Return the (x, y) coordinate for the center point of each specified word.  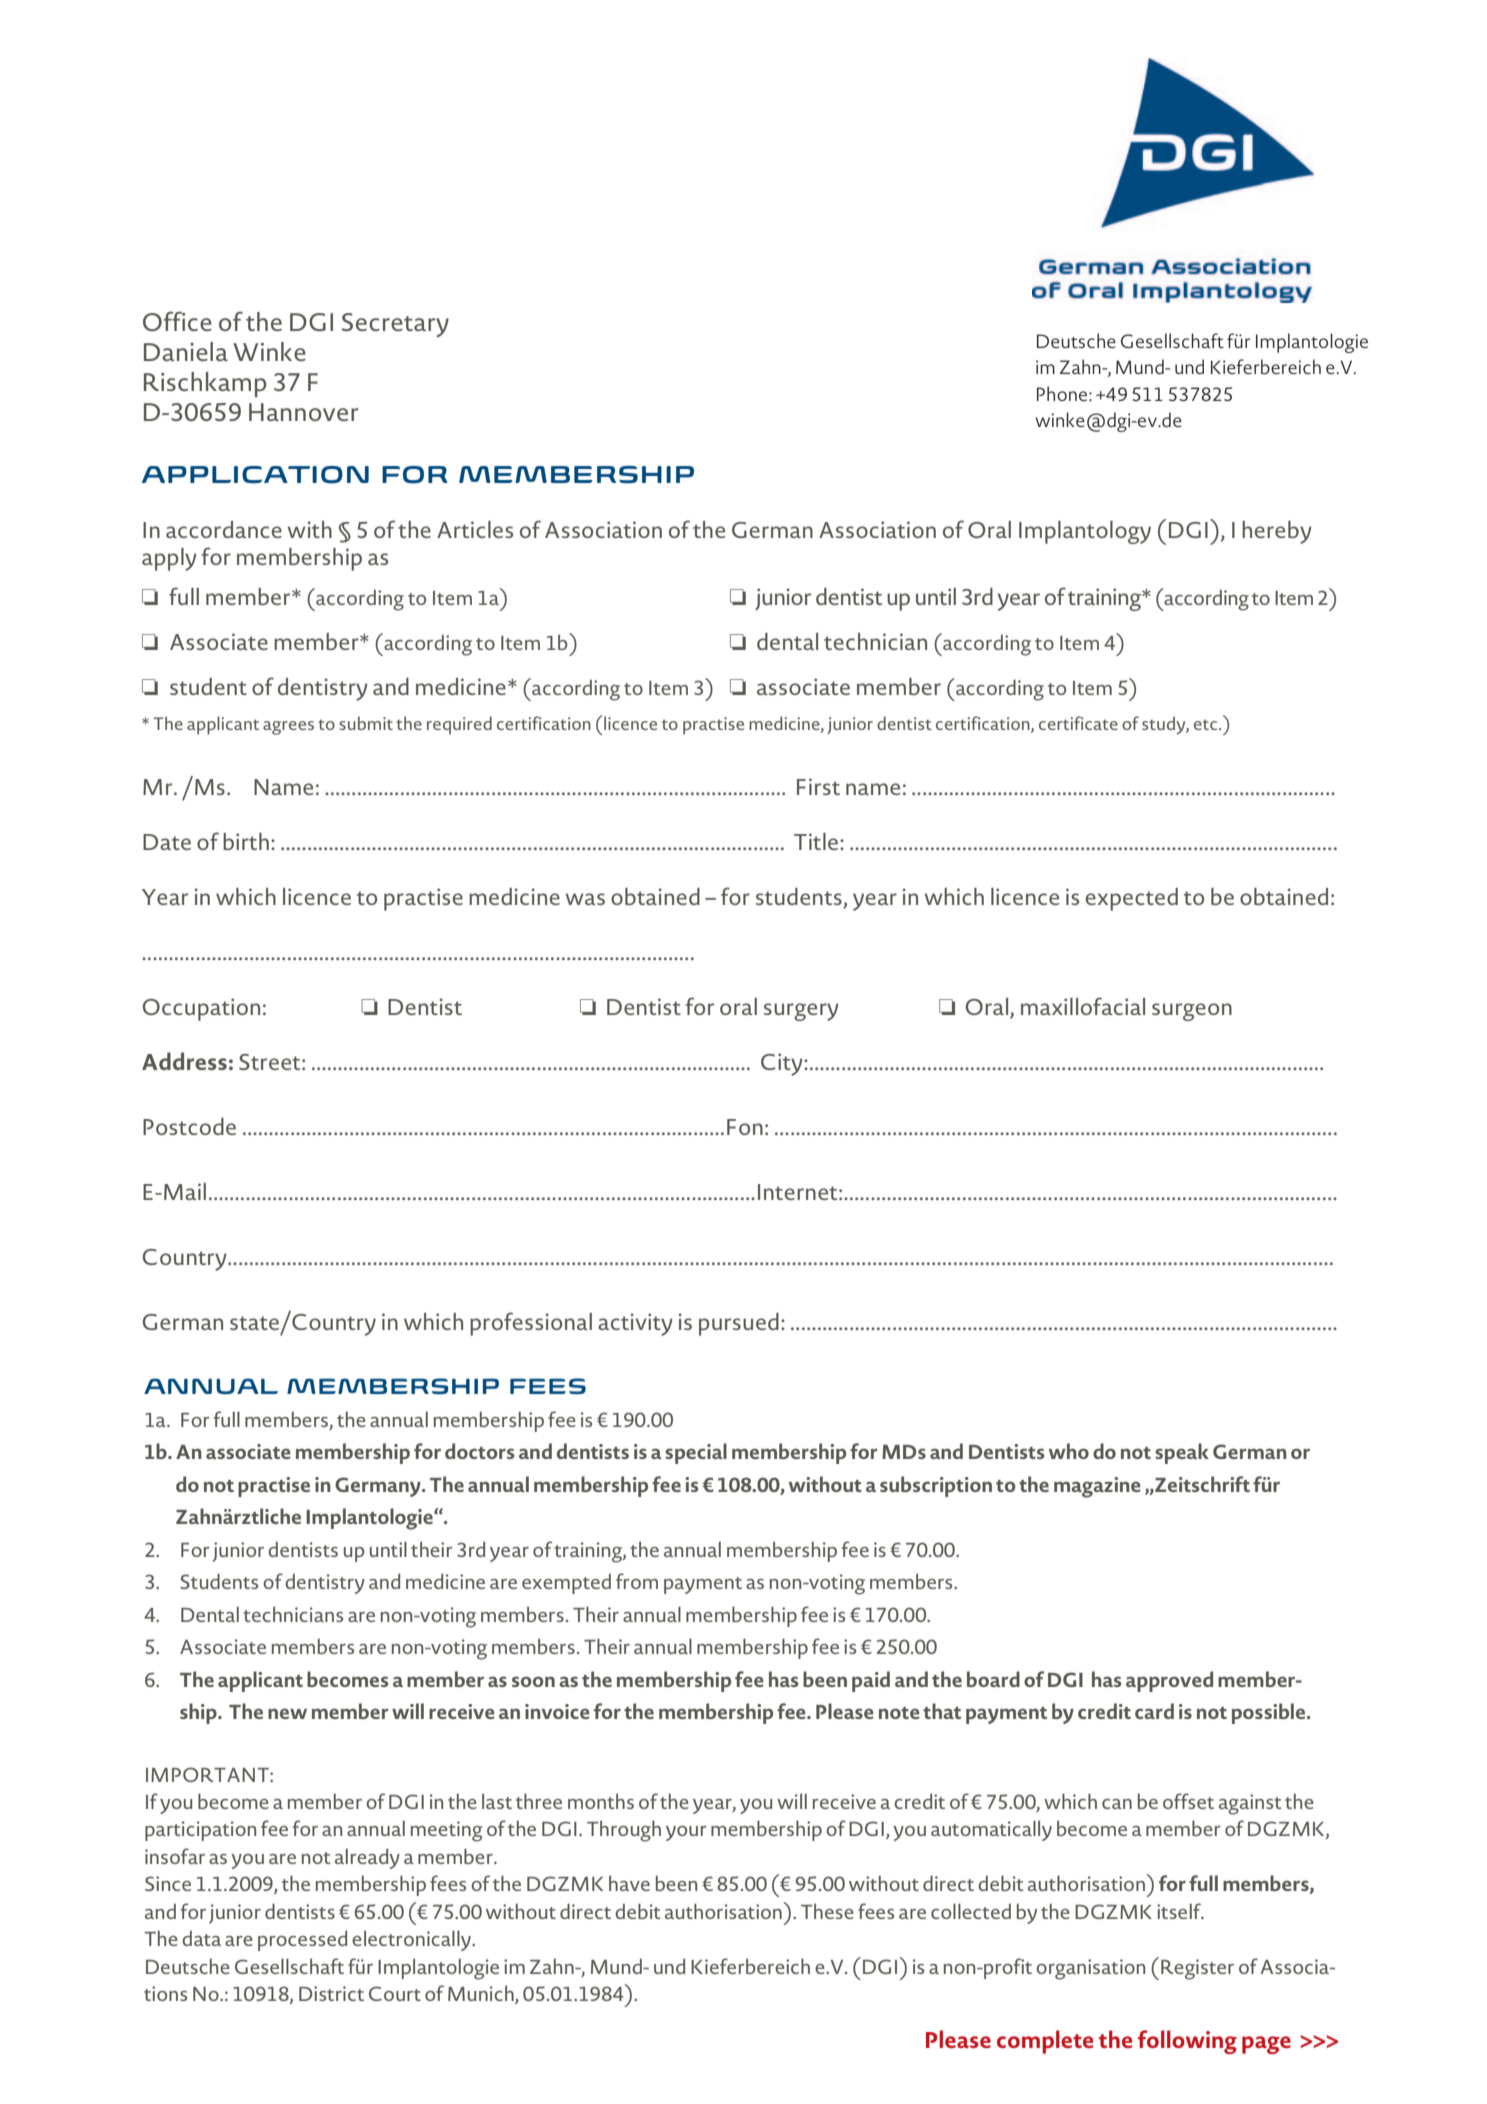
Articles (475, 529)
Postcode (189, 1126)
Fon (745, 1127)
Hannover (304, 412)
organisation (1090, 1969)
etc (1207, 724)
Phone (1063, 393)
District (331, 1993)
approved (1169, 1681)
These (827, 1911)
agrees (288, 728)
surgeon (1192, 1012)
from (637, 1581)
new (287, 1713)
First (818, 786)
